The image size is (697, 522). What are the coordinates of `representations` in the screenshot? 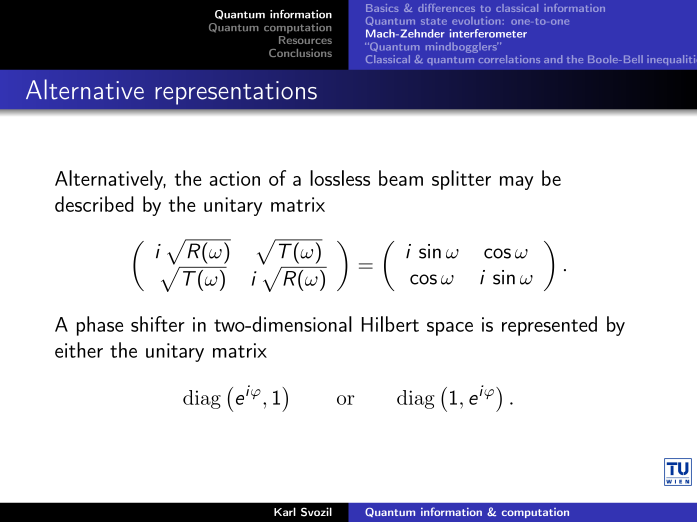 It's located at (236, 93).
